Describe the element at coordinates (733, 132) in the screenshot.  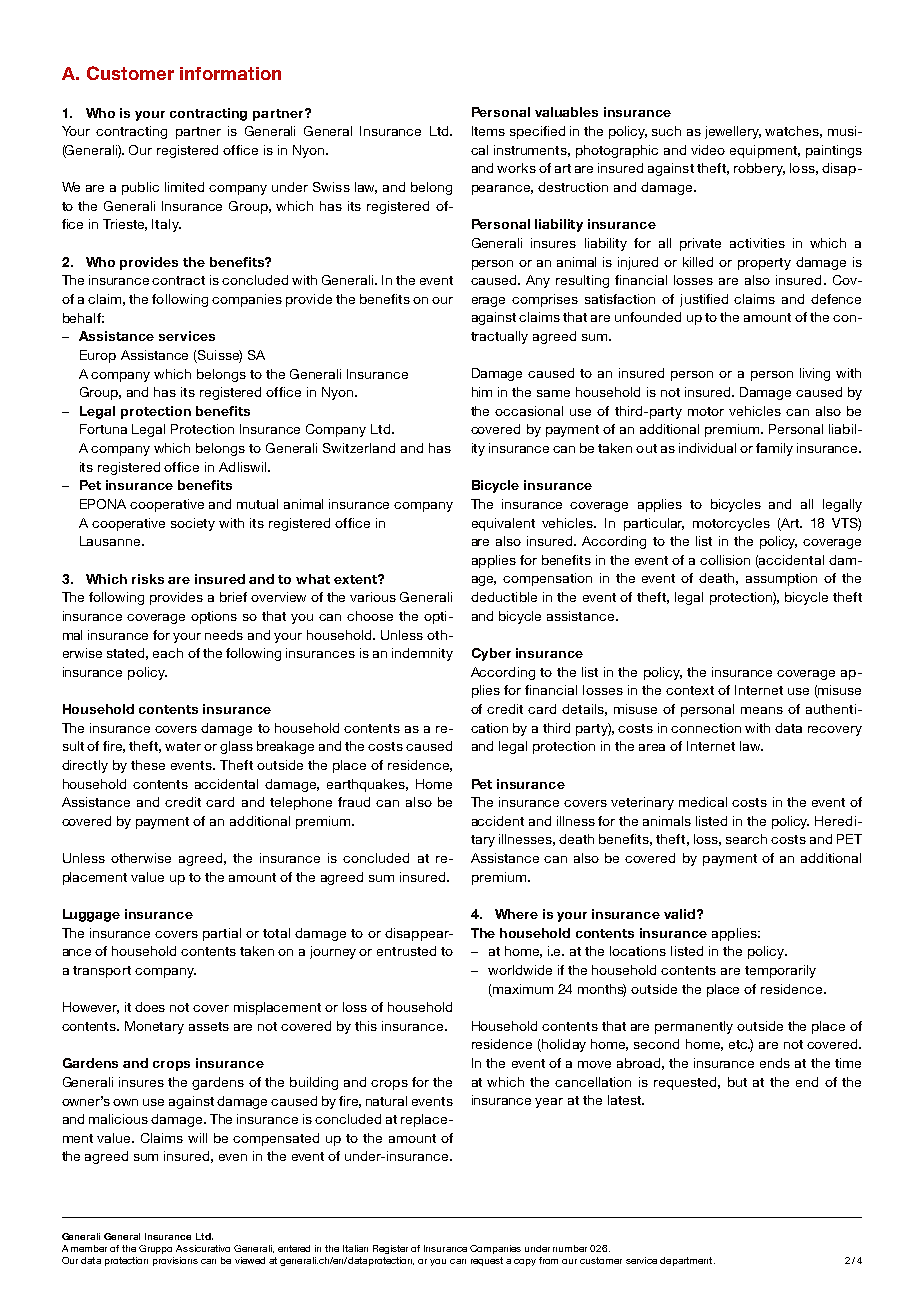
I see `jewellery` at that location.
